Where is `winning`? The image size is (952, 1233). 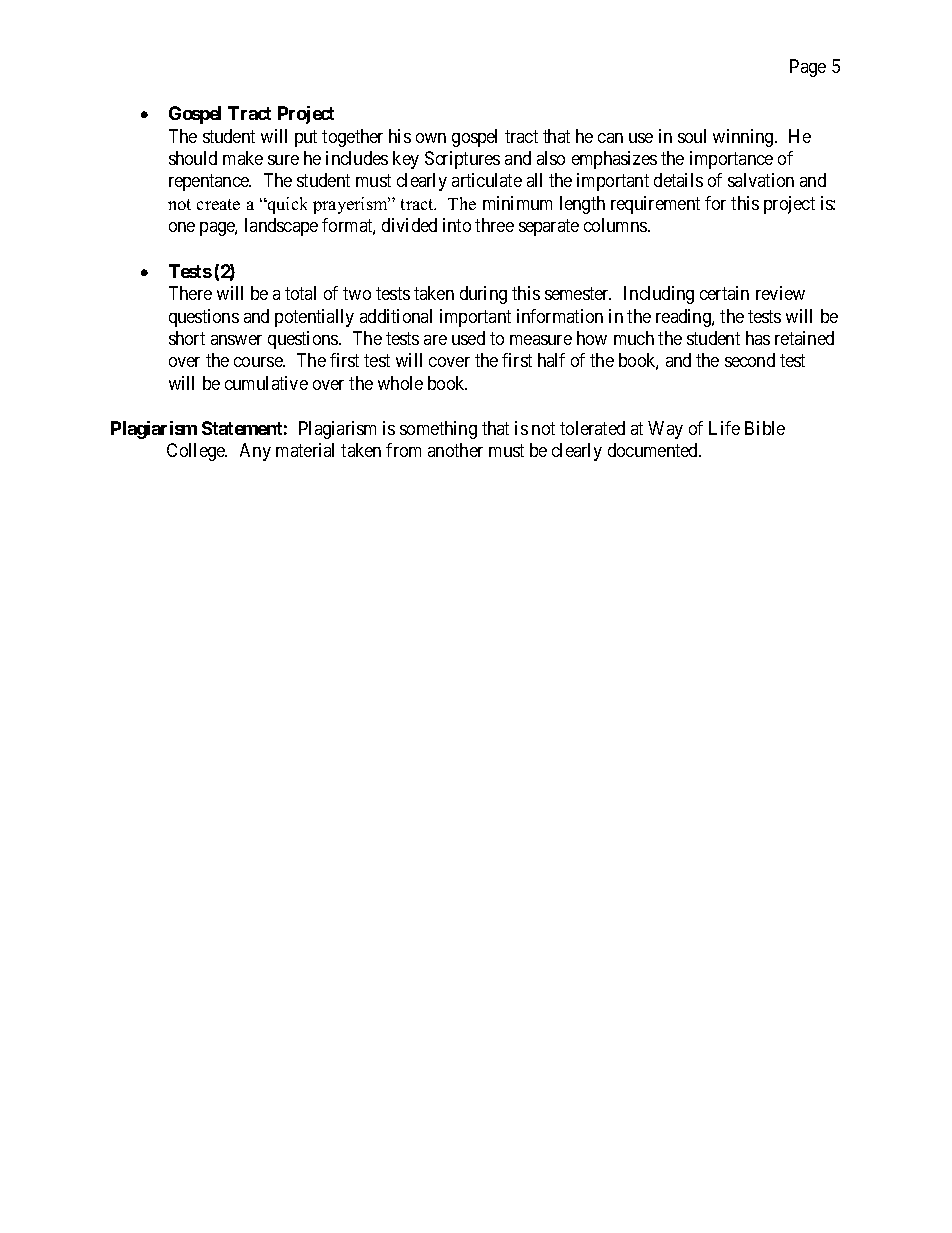 winning is located at coordinates (744, 138).
